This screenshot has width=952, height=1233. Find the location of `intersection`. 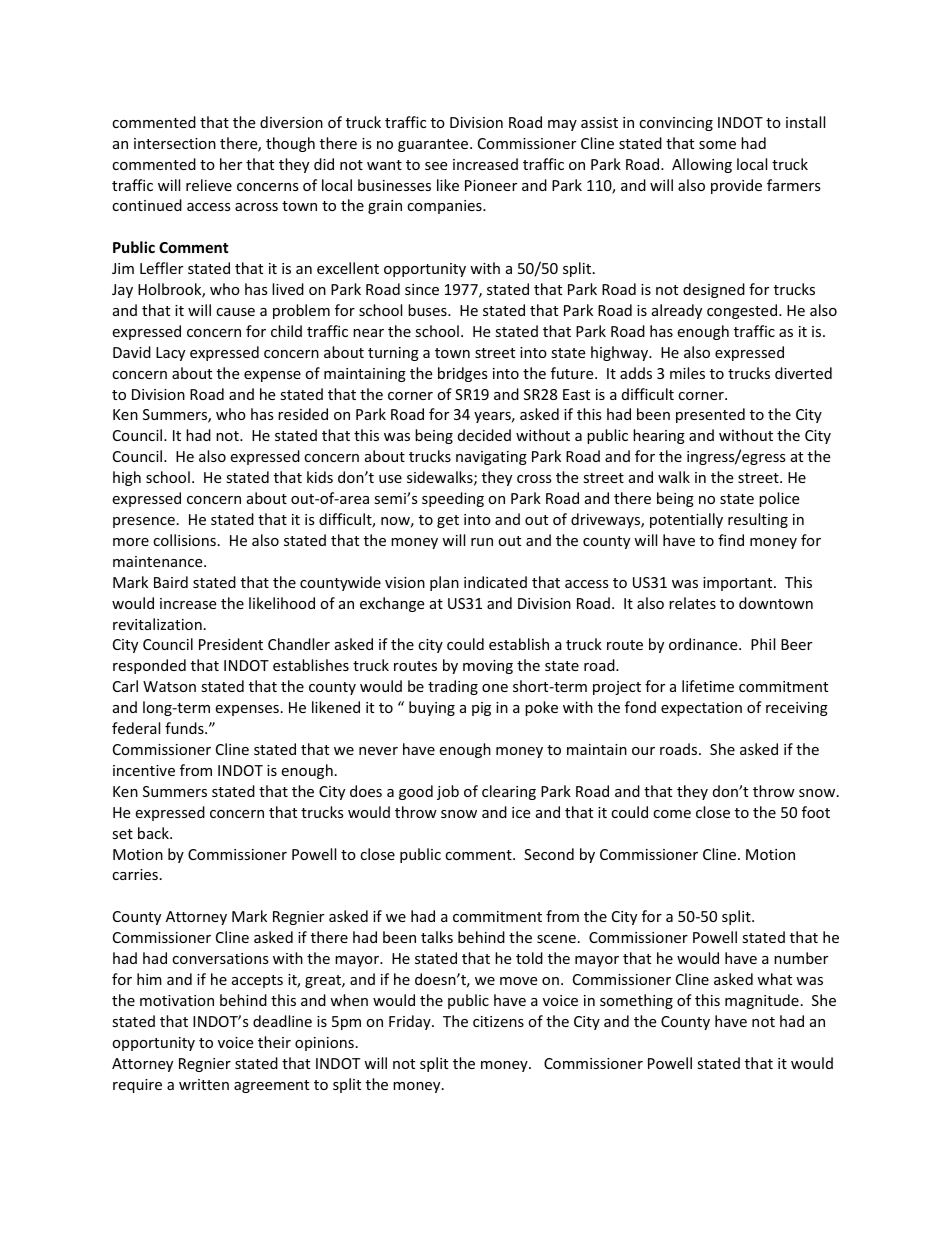

intersection is located at coordinates (175, 143).
